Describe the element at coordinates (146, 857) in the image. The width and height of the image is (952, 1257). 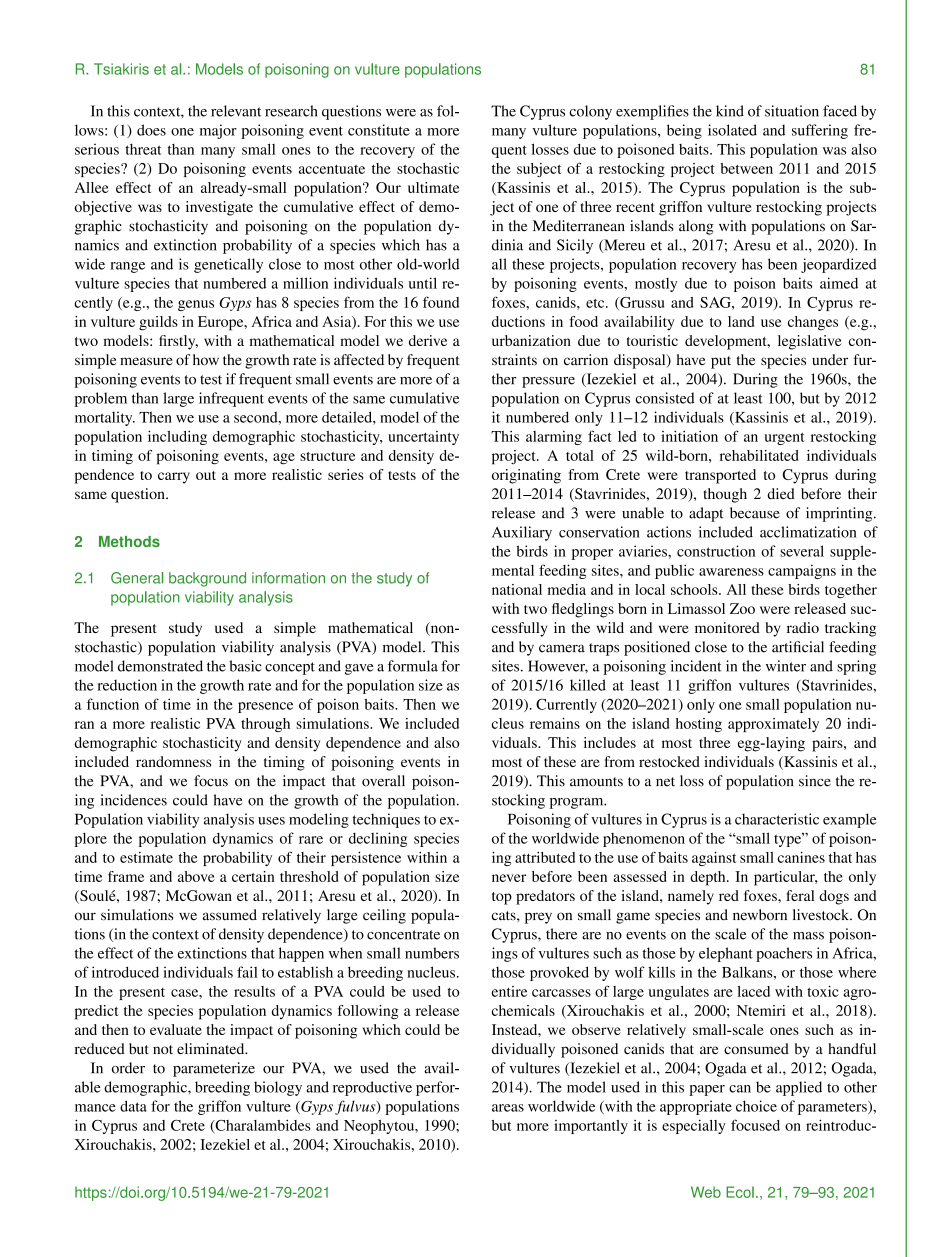
I see `estimate` at that location.
